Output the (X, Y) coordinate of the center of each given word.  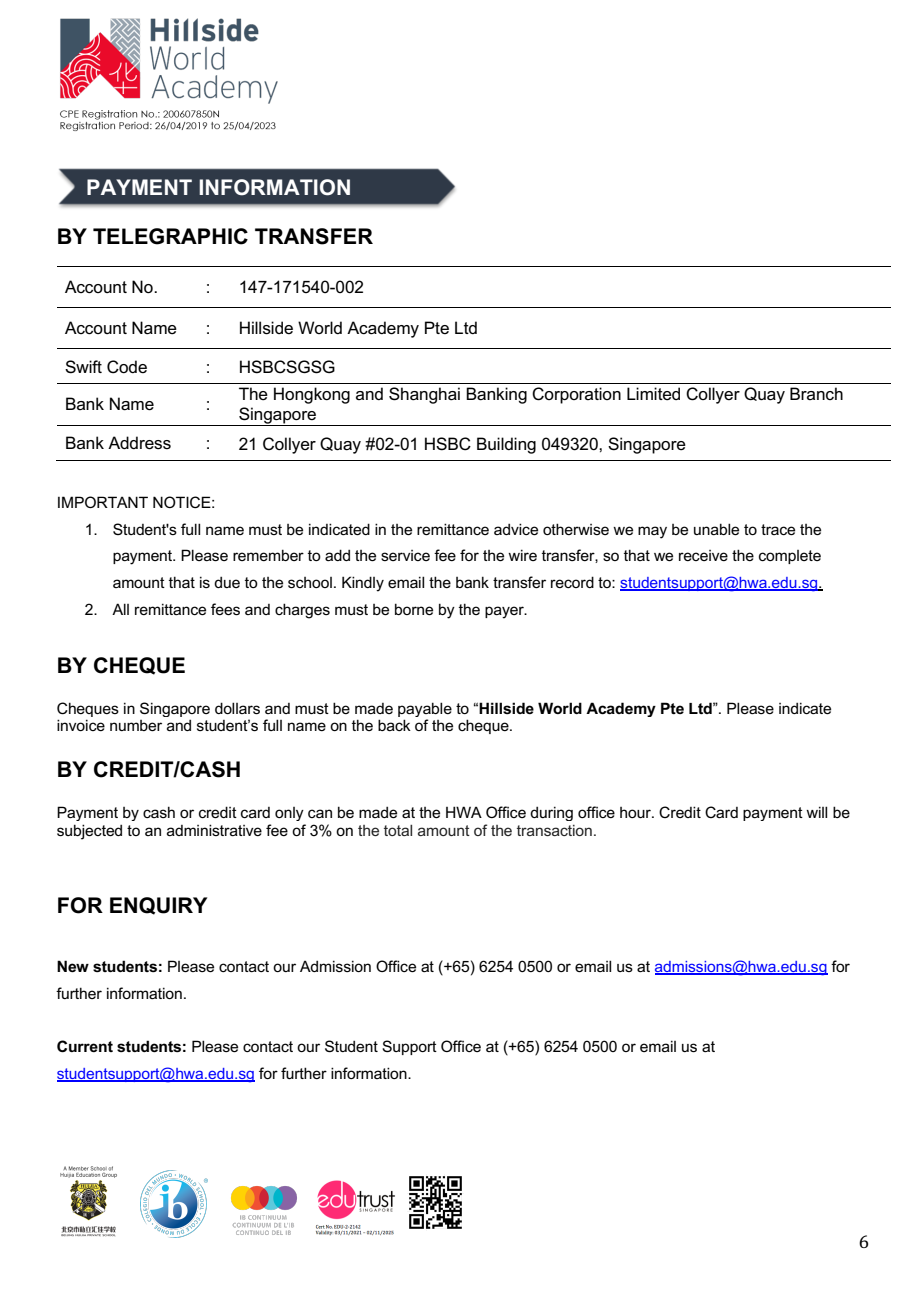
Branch (816, 393)
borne (414, 609)
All (120, 609)
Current (85, 1046)
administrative (214, 830)
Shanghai (424, 395)
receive (703, 555)
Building (506, 445)
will (816, 812)
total (398, 830)
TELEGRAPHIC (170, 236)
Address (139, 443)
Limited (653, 394)
